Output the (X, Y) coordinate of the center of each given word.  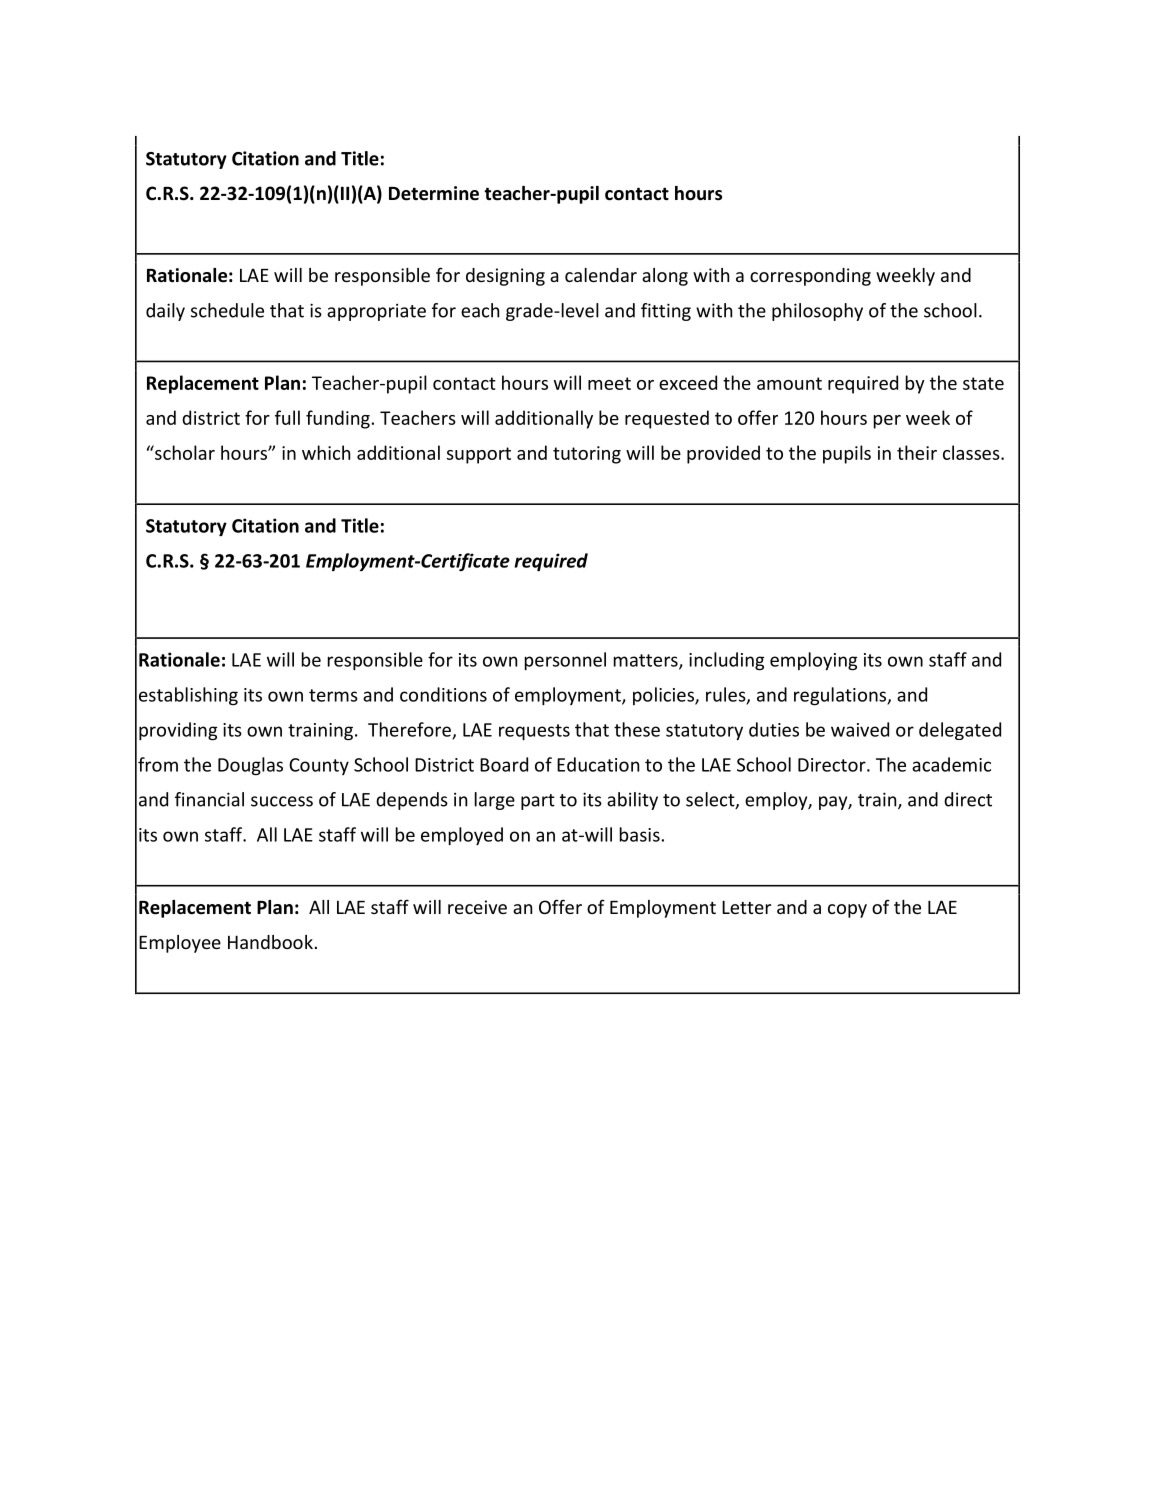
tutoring (587, 455)
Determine (434, 193)
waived (860, 729)
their (917, 452)
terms (333, 695)
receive (477, 907)
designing (505, 277)
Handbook (270, 942)
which (326, 452)
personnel (565, 661)
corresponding (810, 277)
